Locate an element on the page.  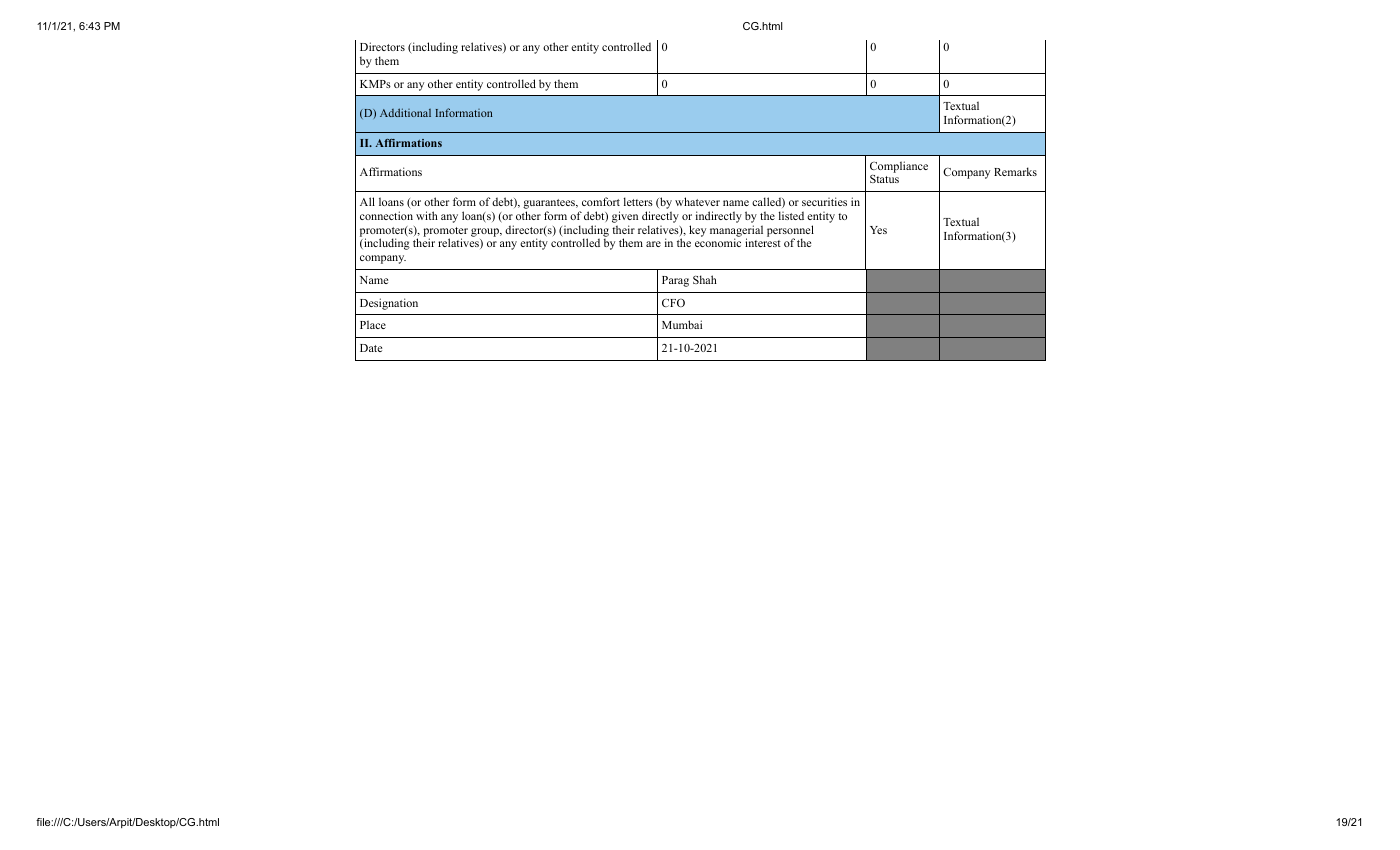
Remarks is located at coordinates (1015, 171).
